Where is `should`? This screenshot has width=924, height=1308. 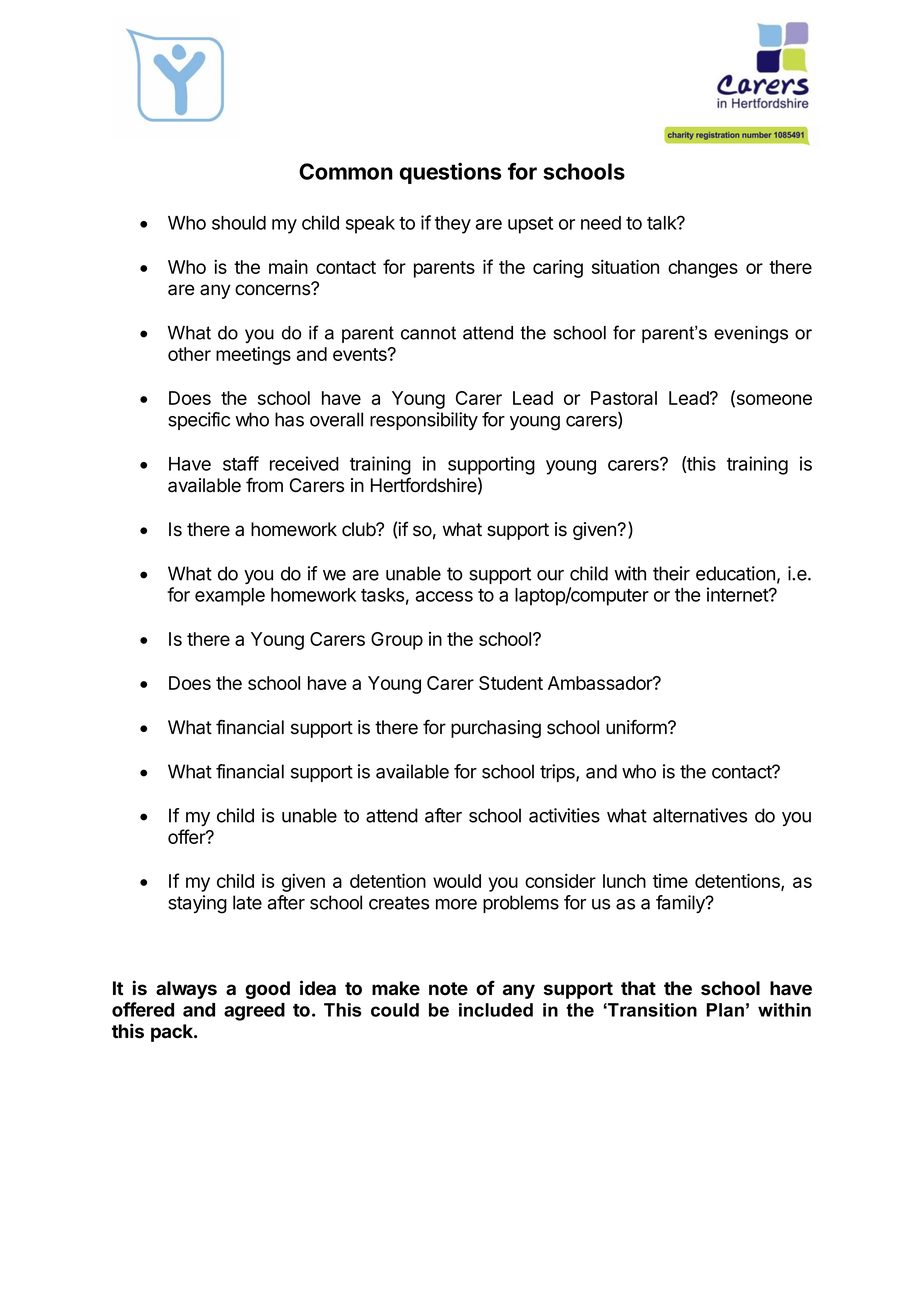 should is located at coordinates (239, 223).
